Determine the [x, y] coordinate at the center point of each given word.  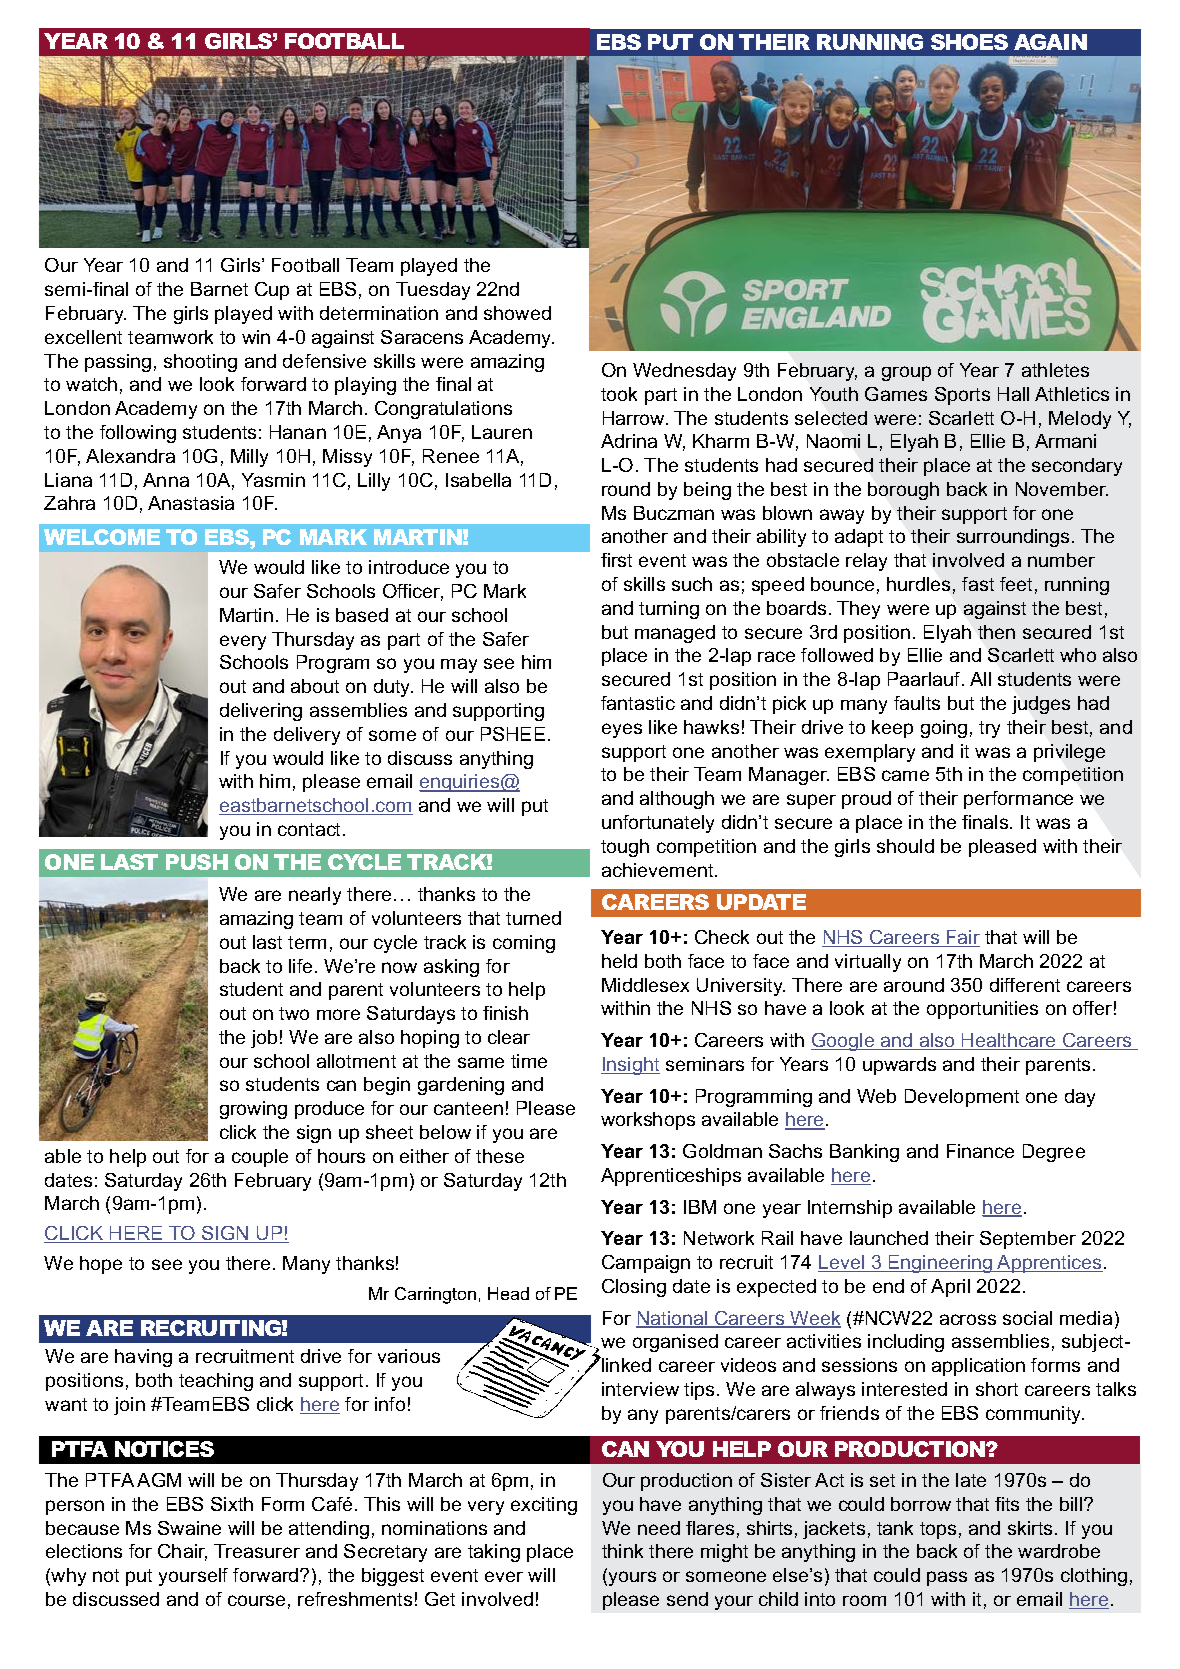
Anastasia [191, 503]
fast [978, 584]
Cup [272, 291]
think [622, 1551]
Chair [182, 1552]
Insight [630, 1066]
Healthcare [1009, 1041]
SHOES [969, 42]
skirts [1030, 1528]
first [616, 560]
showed [517, 313]
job [264, 1039]
